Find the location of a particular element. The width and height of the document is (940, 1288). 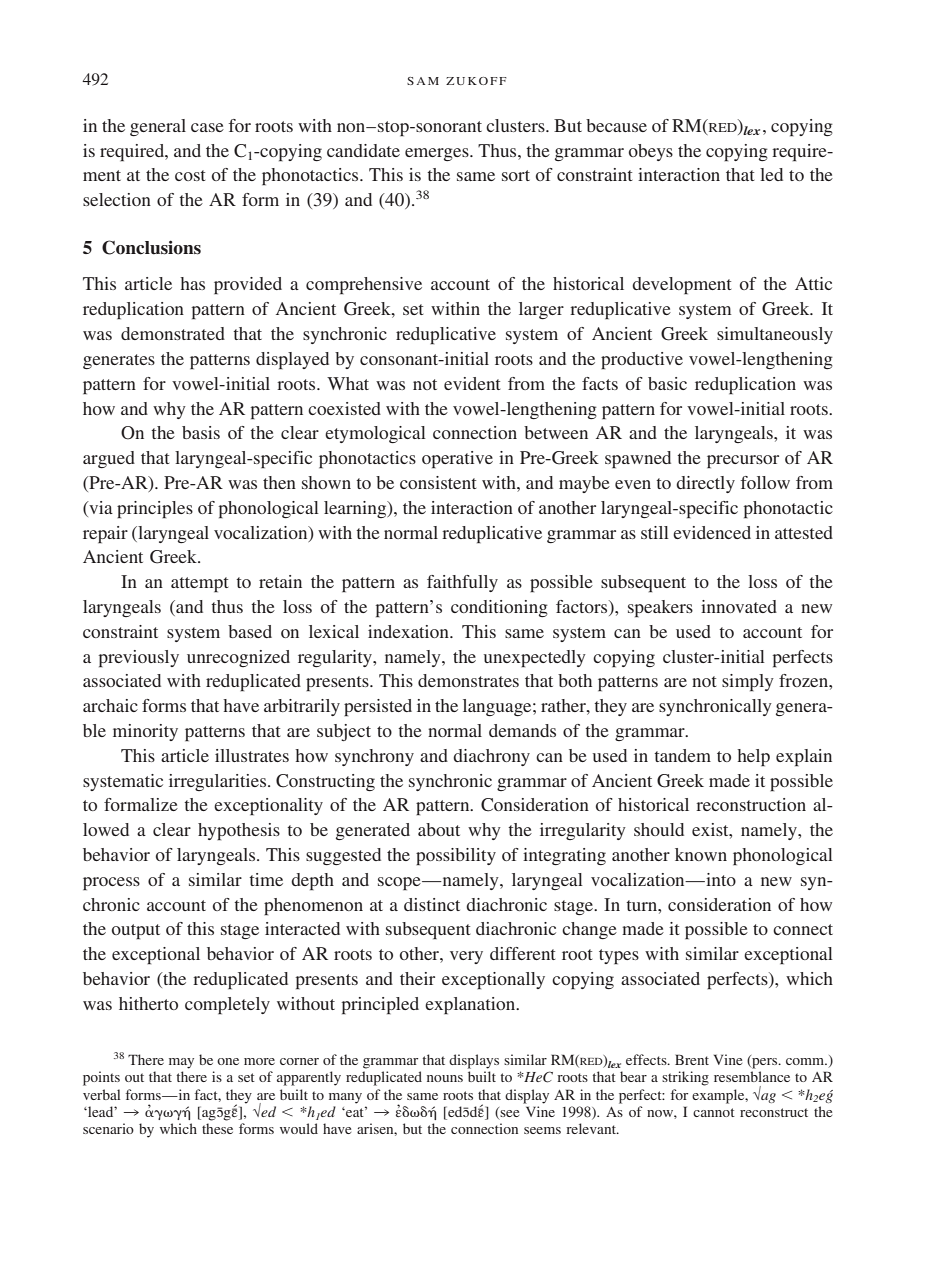

basic is located at coordinates (667, 383).
